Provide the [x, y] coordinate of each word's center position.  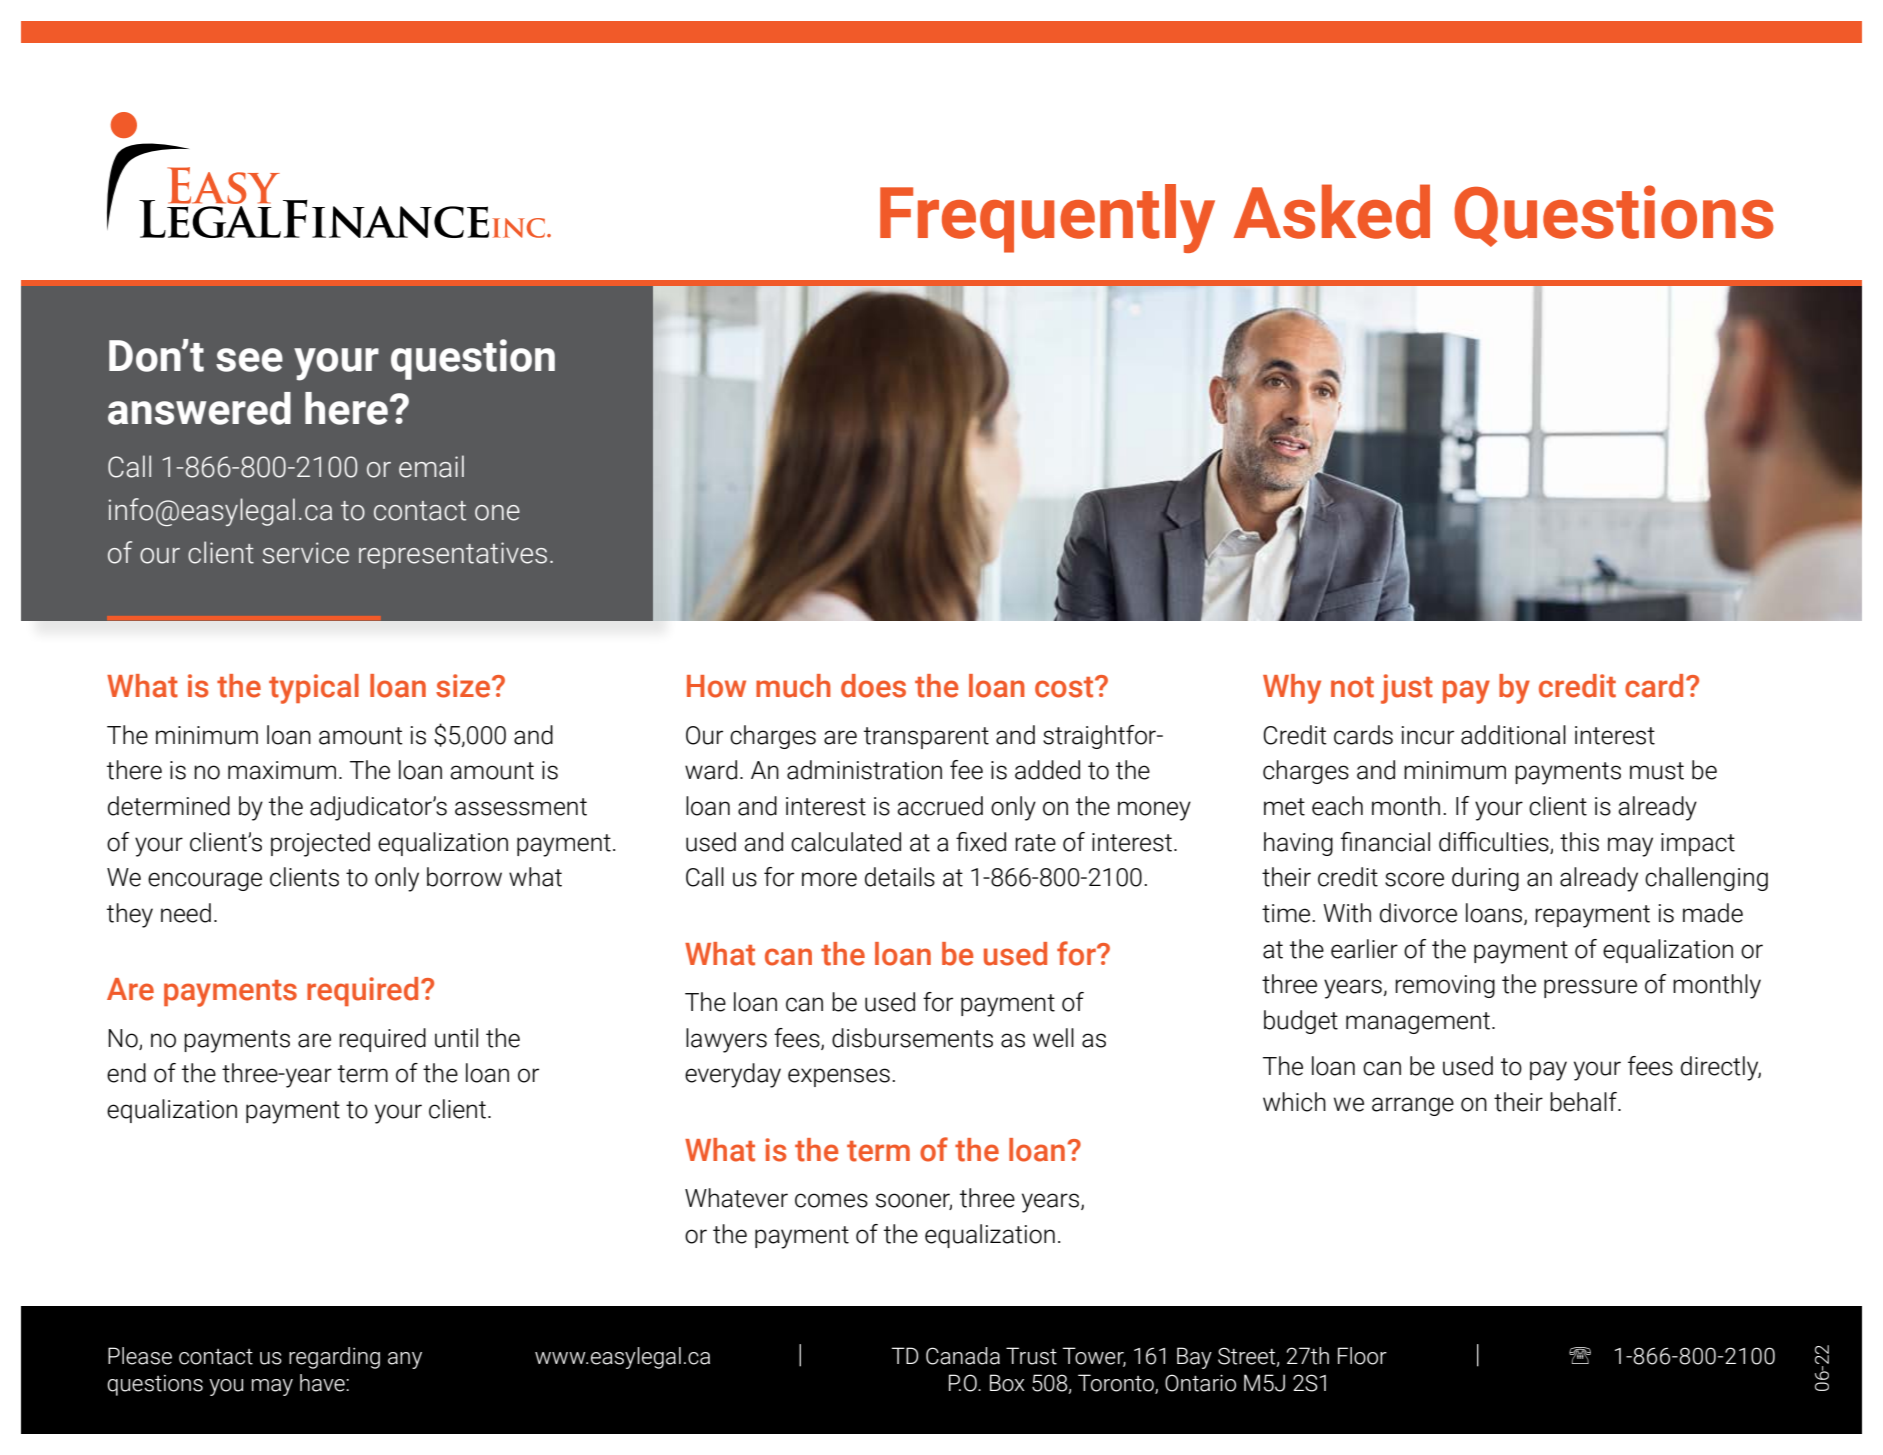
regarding [334, 1358]
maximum [282, 770]
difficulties [1494, 842]
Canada [963, 1356]
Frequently [1047, 218]
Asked [1331, 211]
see [249, 360]
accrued [940, 806]
